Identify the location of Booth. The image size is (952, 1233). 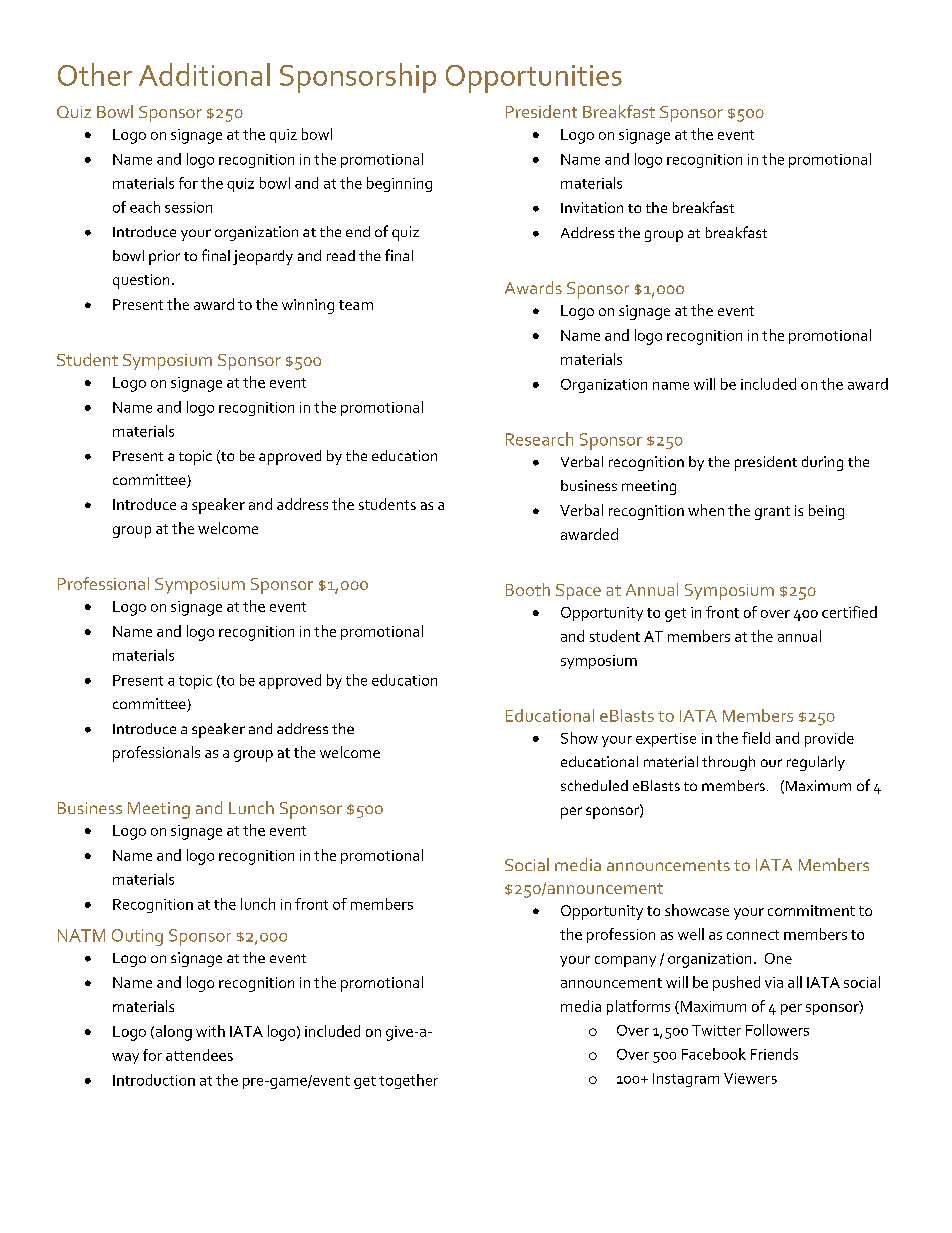
(528, 589).
